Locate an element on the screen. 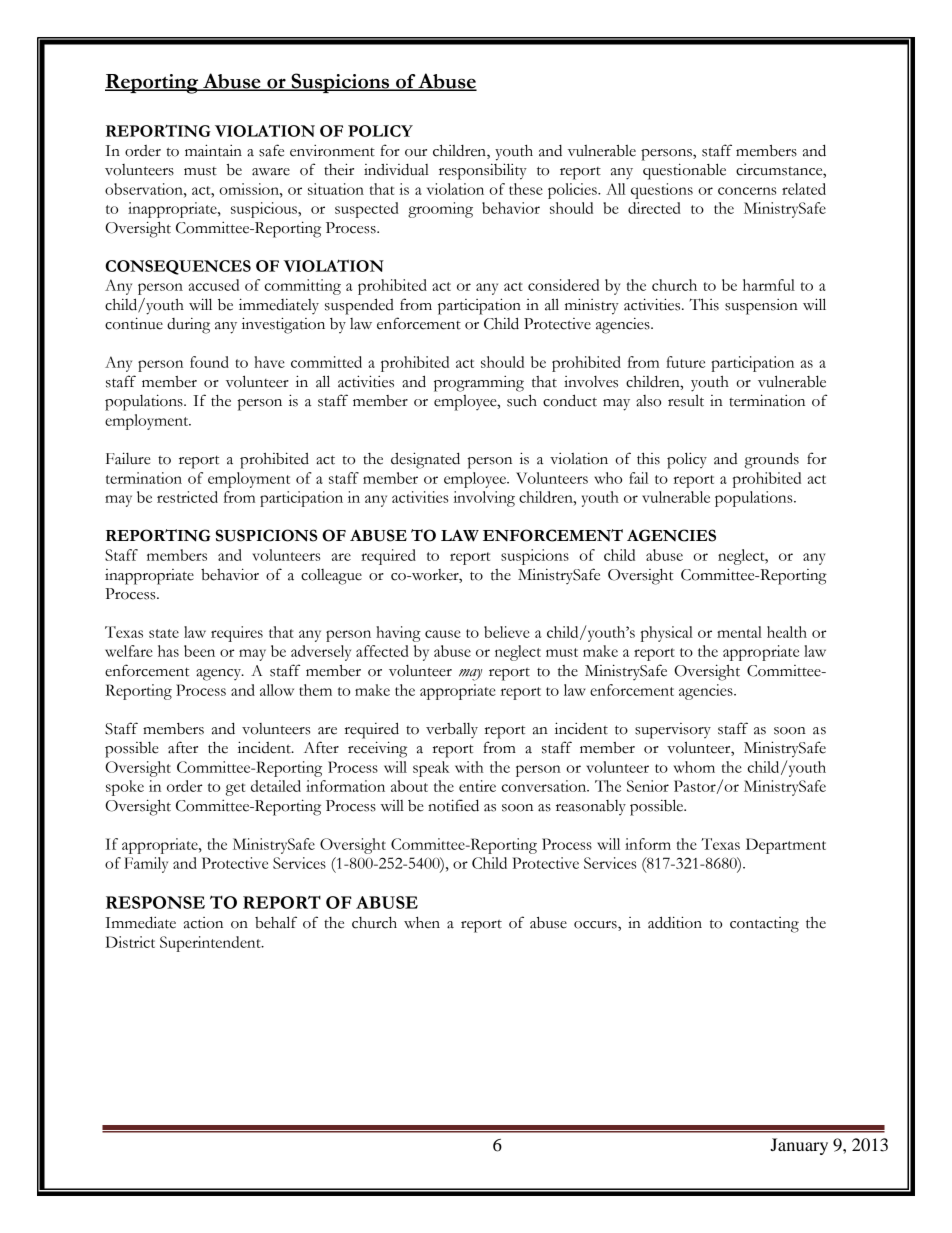  programming is located at coordinates (479, 384).
